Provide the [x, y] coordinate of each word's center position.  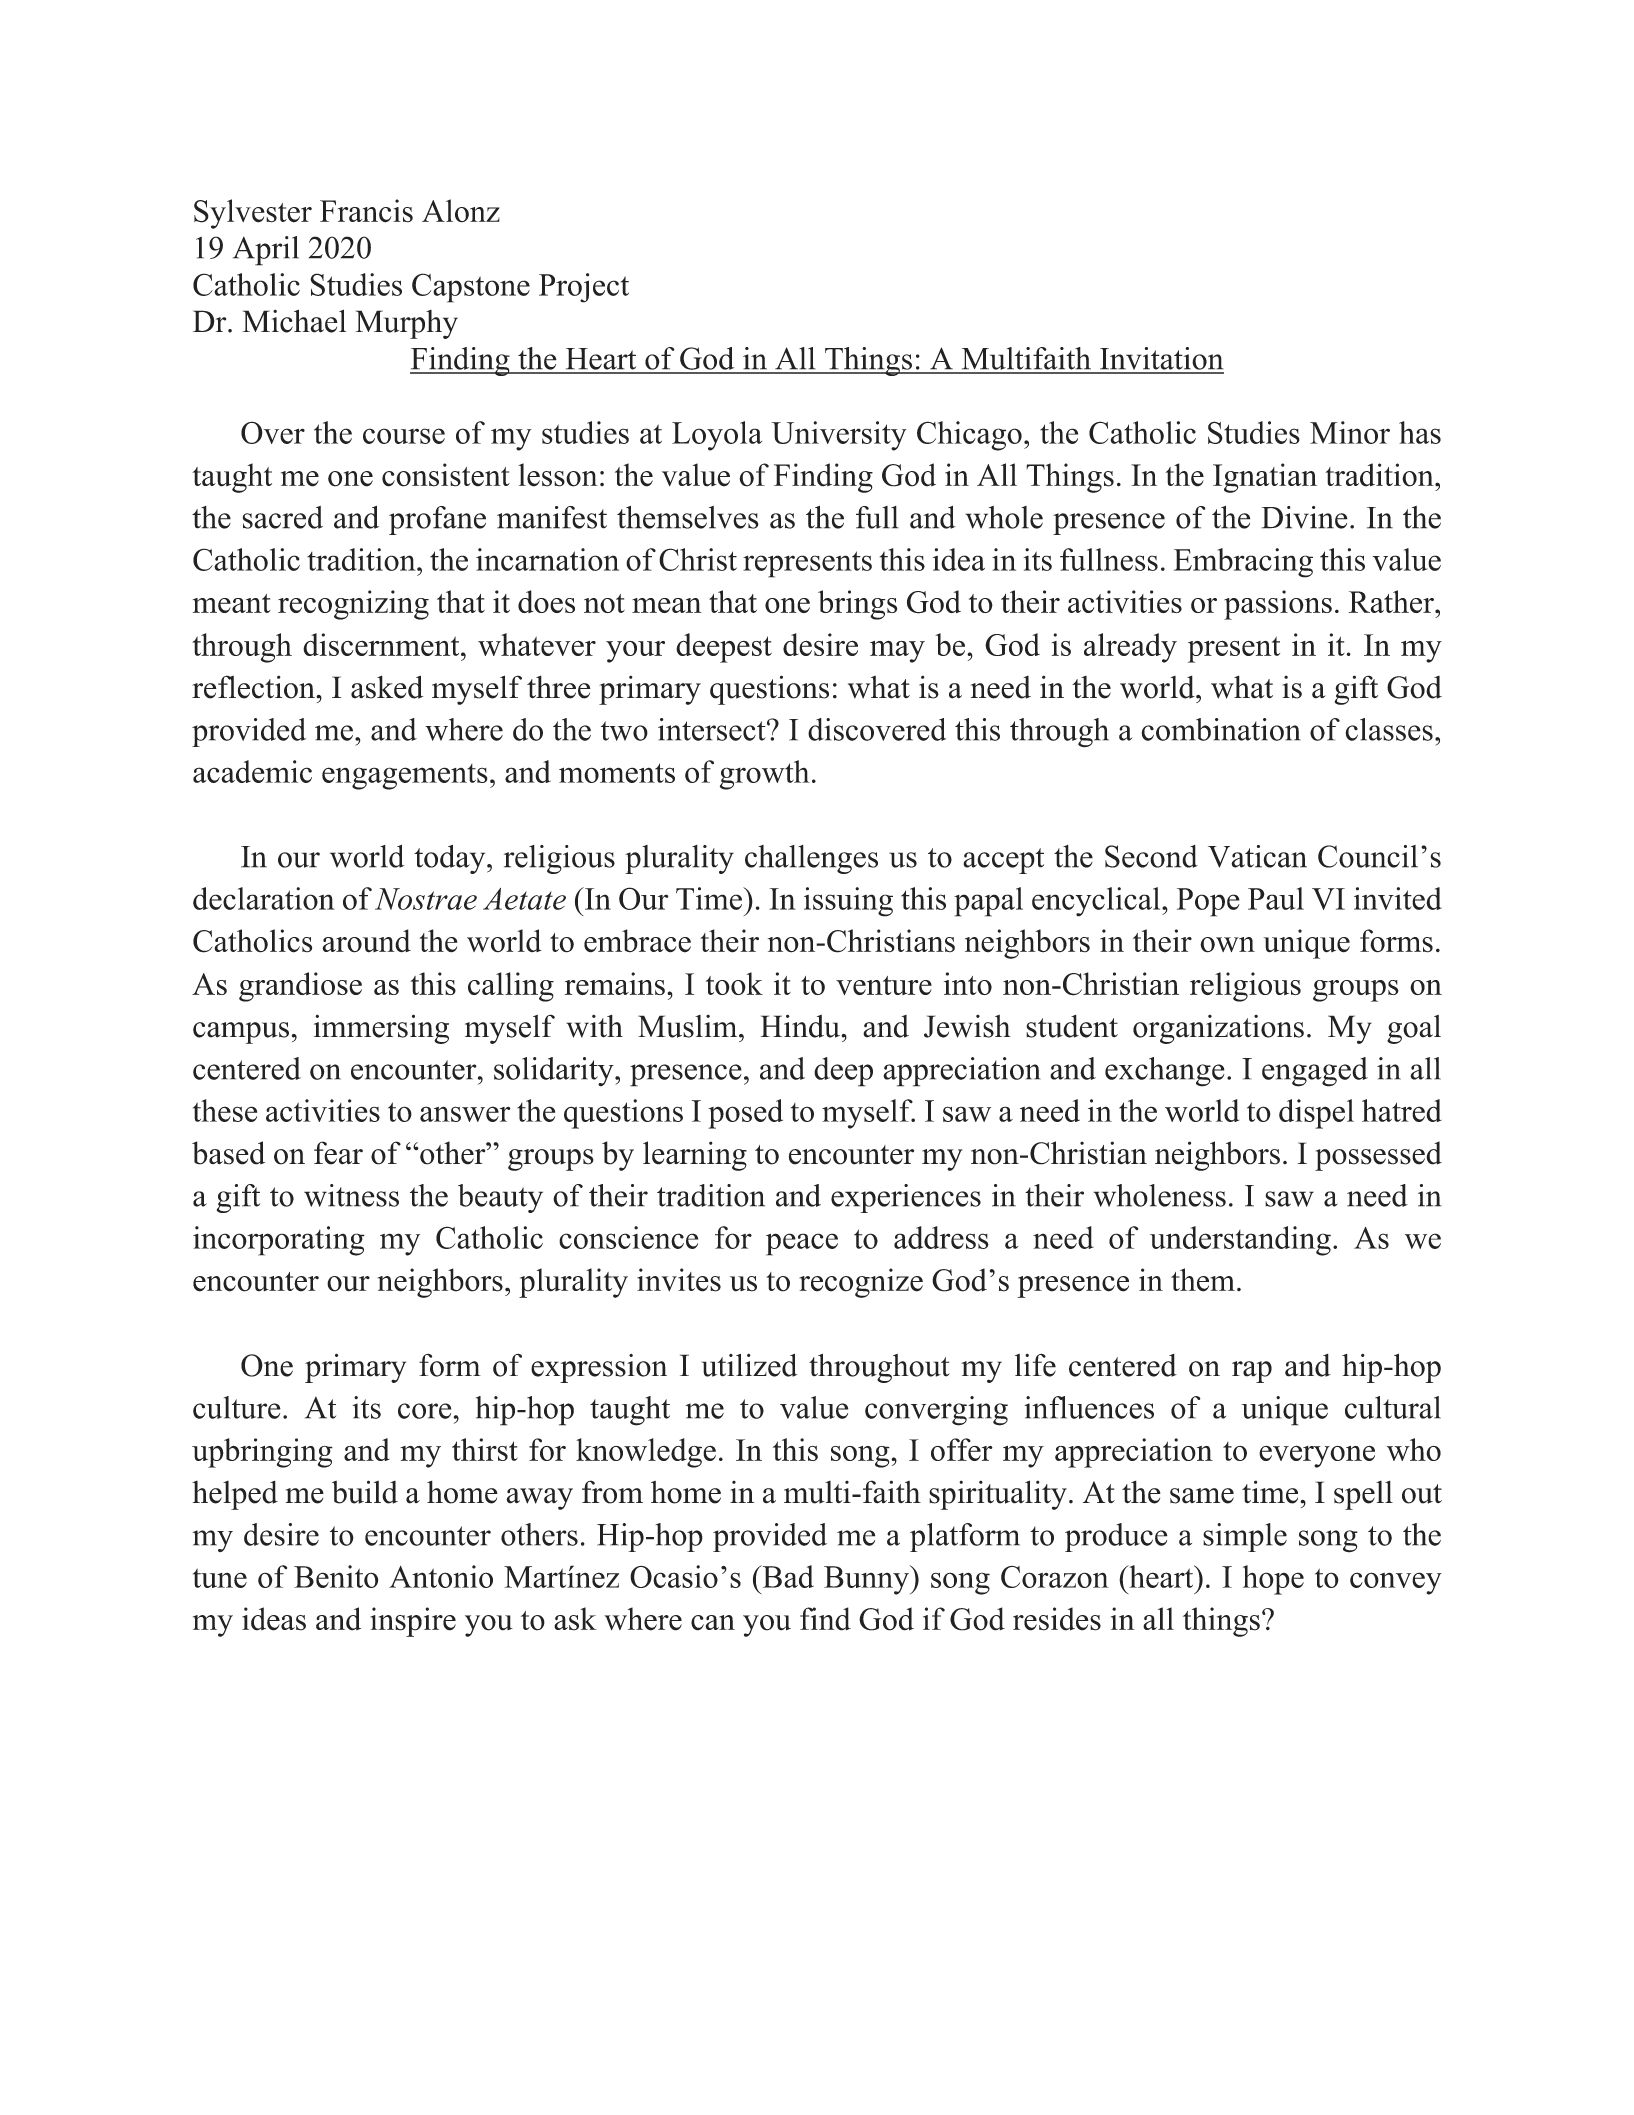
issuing [848, 902]
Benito [336, 1576]
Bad [787, 1576]
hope [1273, 1580]
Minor [1350, 432]
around [366, 941]
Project [584, 288]
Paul [1276, 898]
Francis [366, 211]
